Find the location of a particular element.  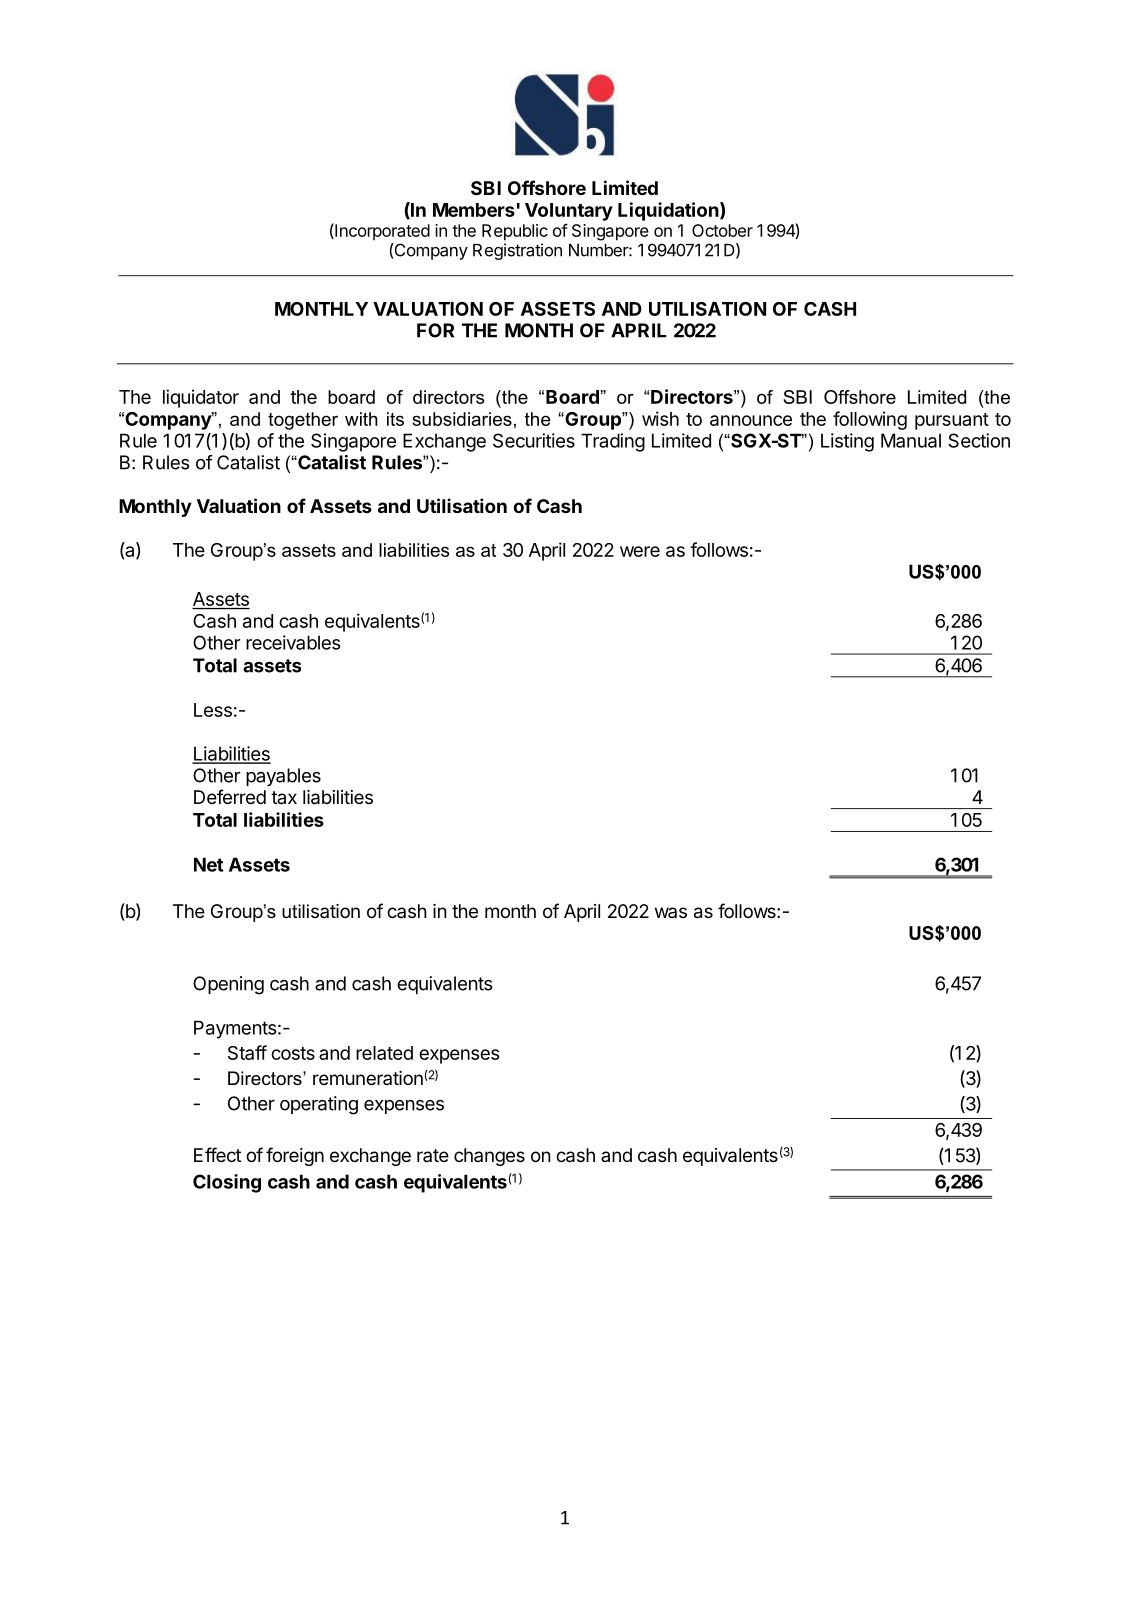

Opening is located at coordinates (228, 985).
